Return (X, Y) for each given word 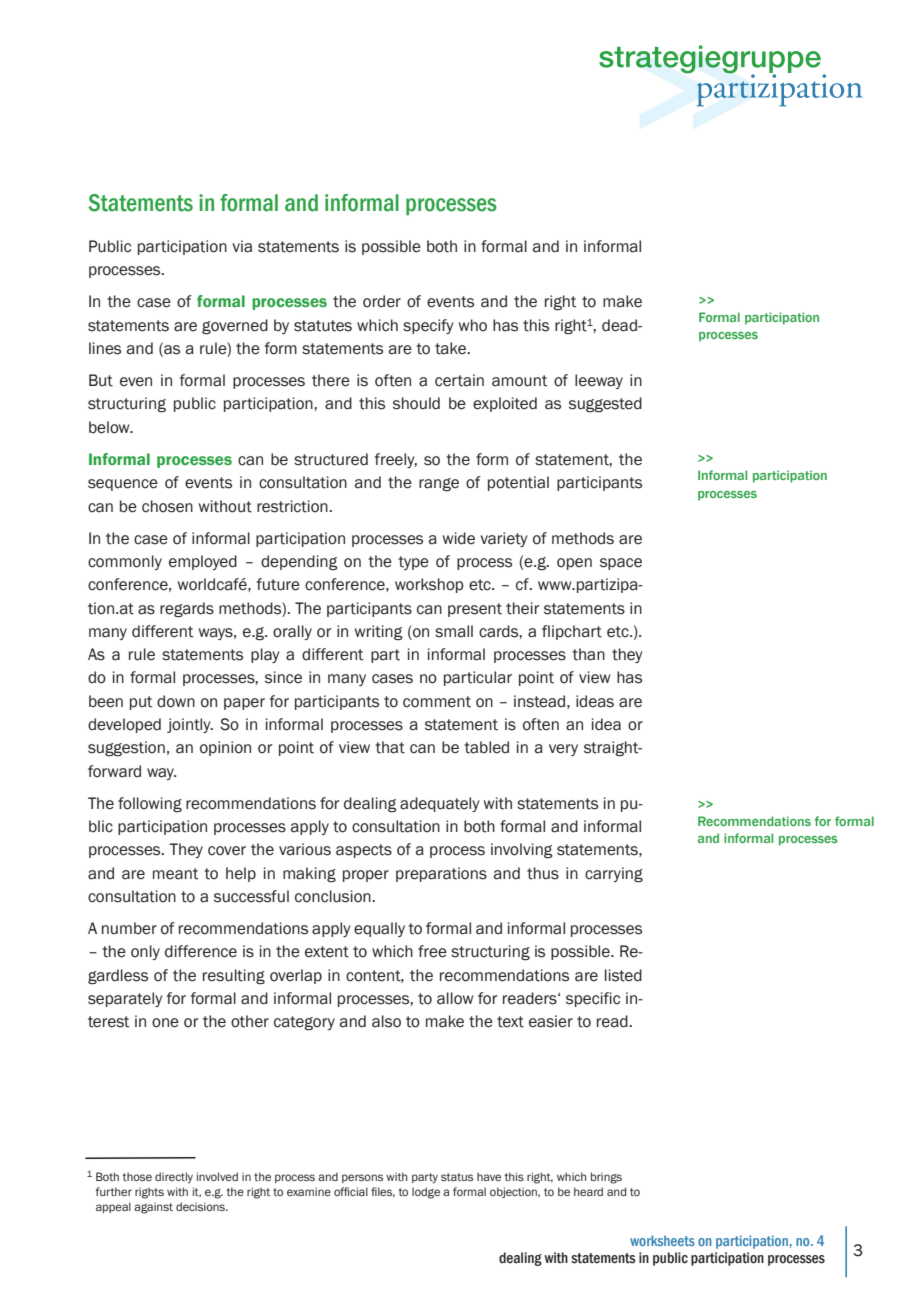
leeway (599, 381)
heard (588, 1191)
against (153, 1208)
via (242, 246)
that (390, 747)
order (382, 301)
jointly (190, 725)
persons (362, 1178)
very (563, 750)
